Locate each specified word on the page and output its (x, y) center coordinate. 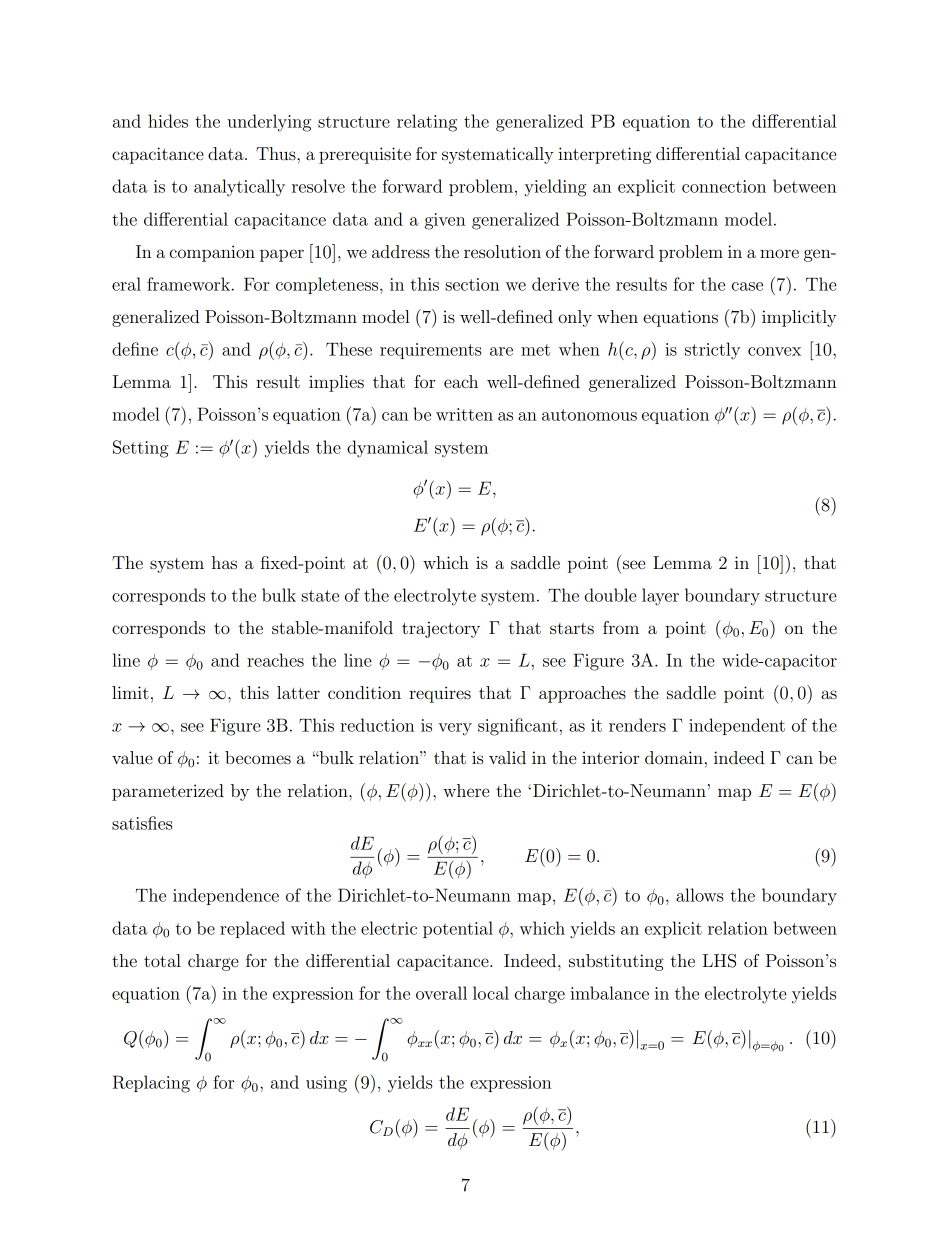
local (491, 993)
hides (168, 121)
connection (724, 186)
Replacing (151, 1084)
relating (427, 123)
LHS (719, 961)
